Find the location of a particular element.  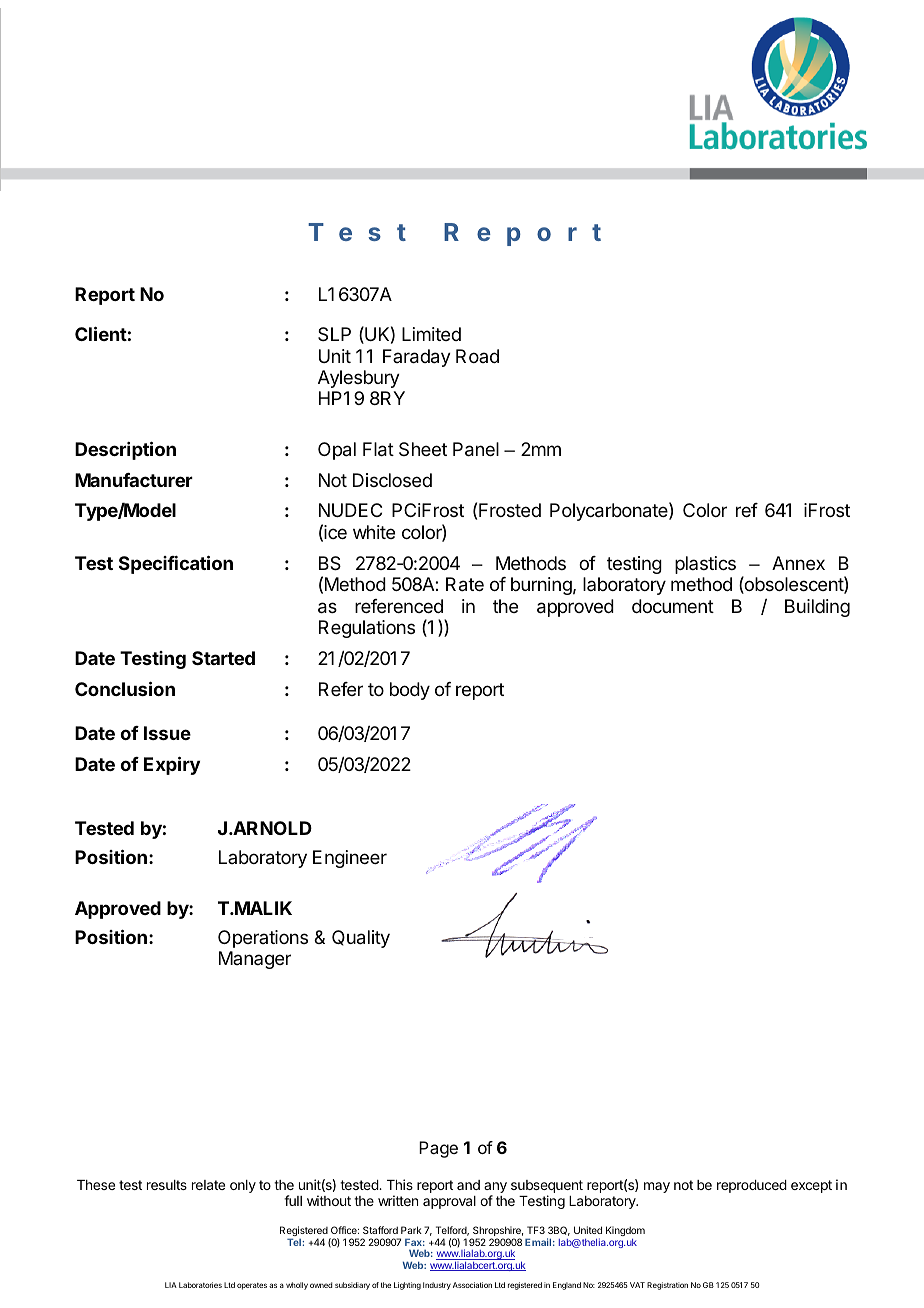

Road is located at coordinates (477, 356).
